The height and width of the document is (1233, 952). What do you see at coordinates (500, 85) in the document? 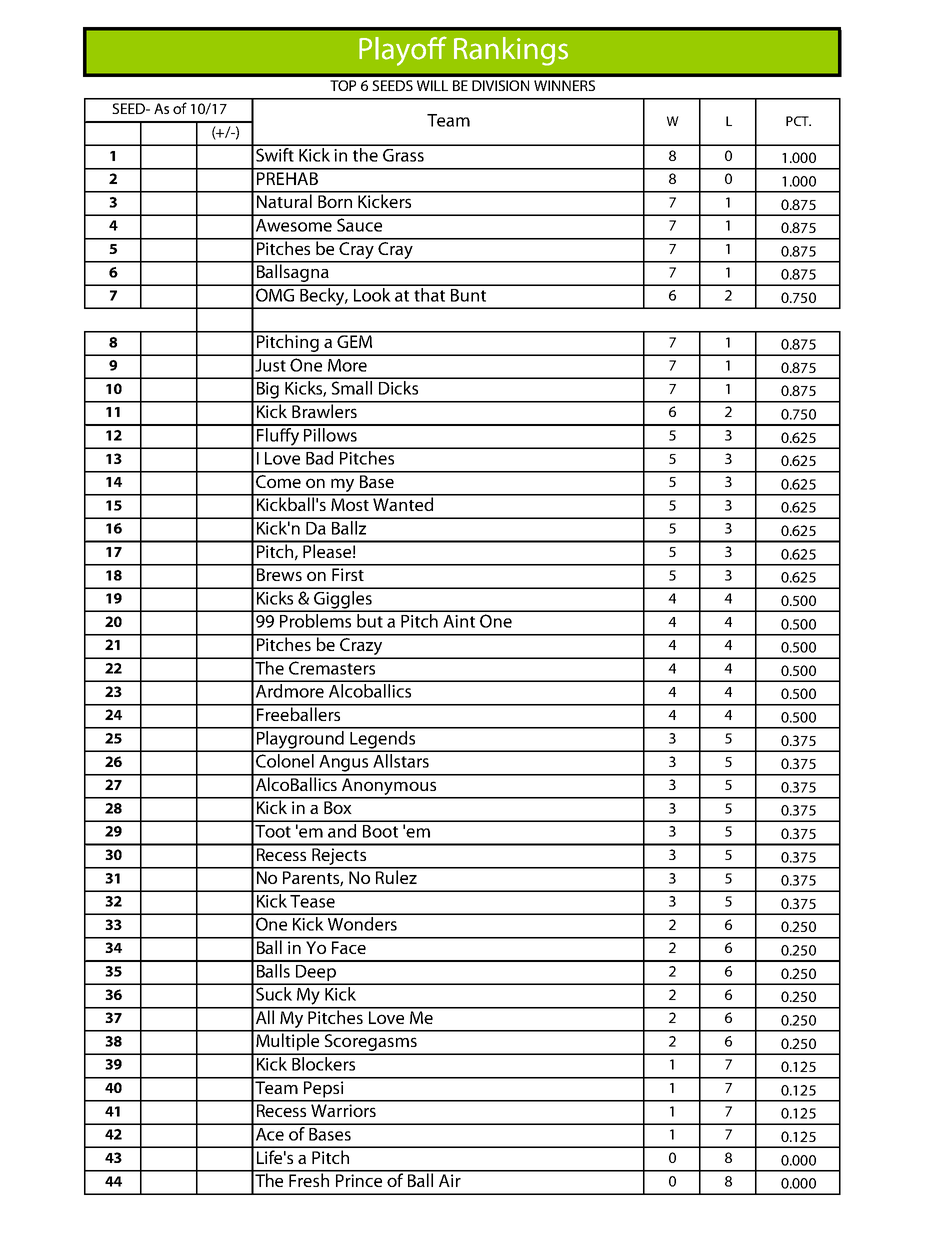
I see `DIVISION` at bounding box center [500, 85].
